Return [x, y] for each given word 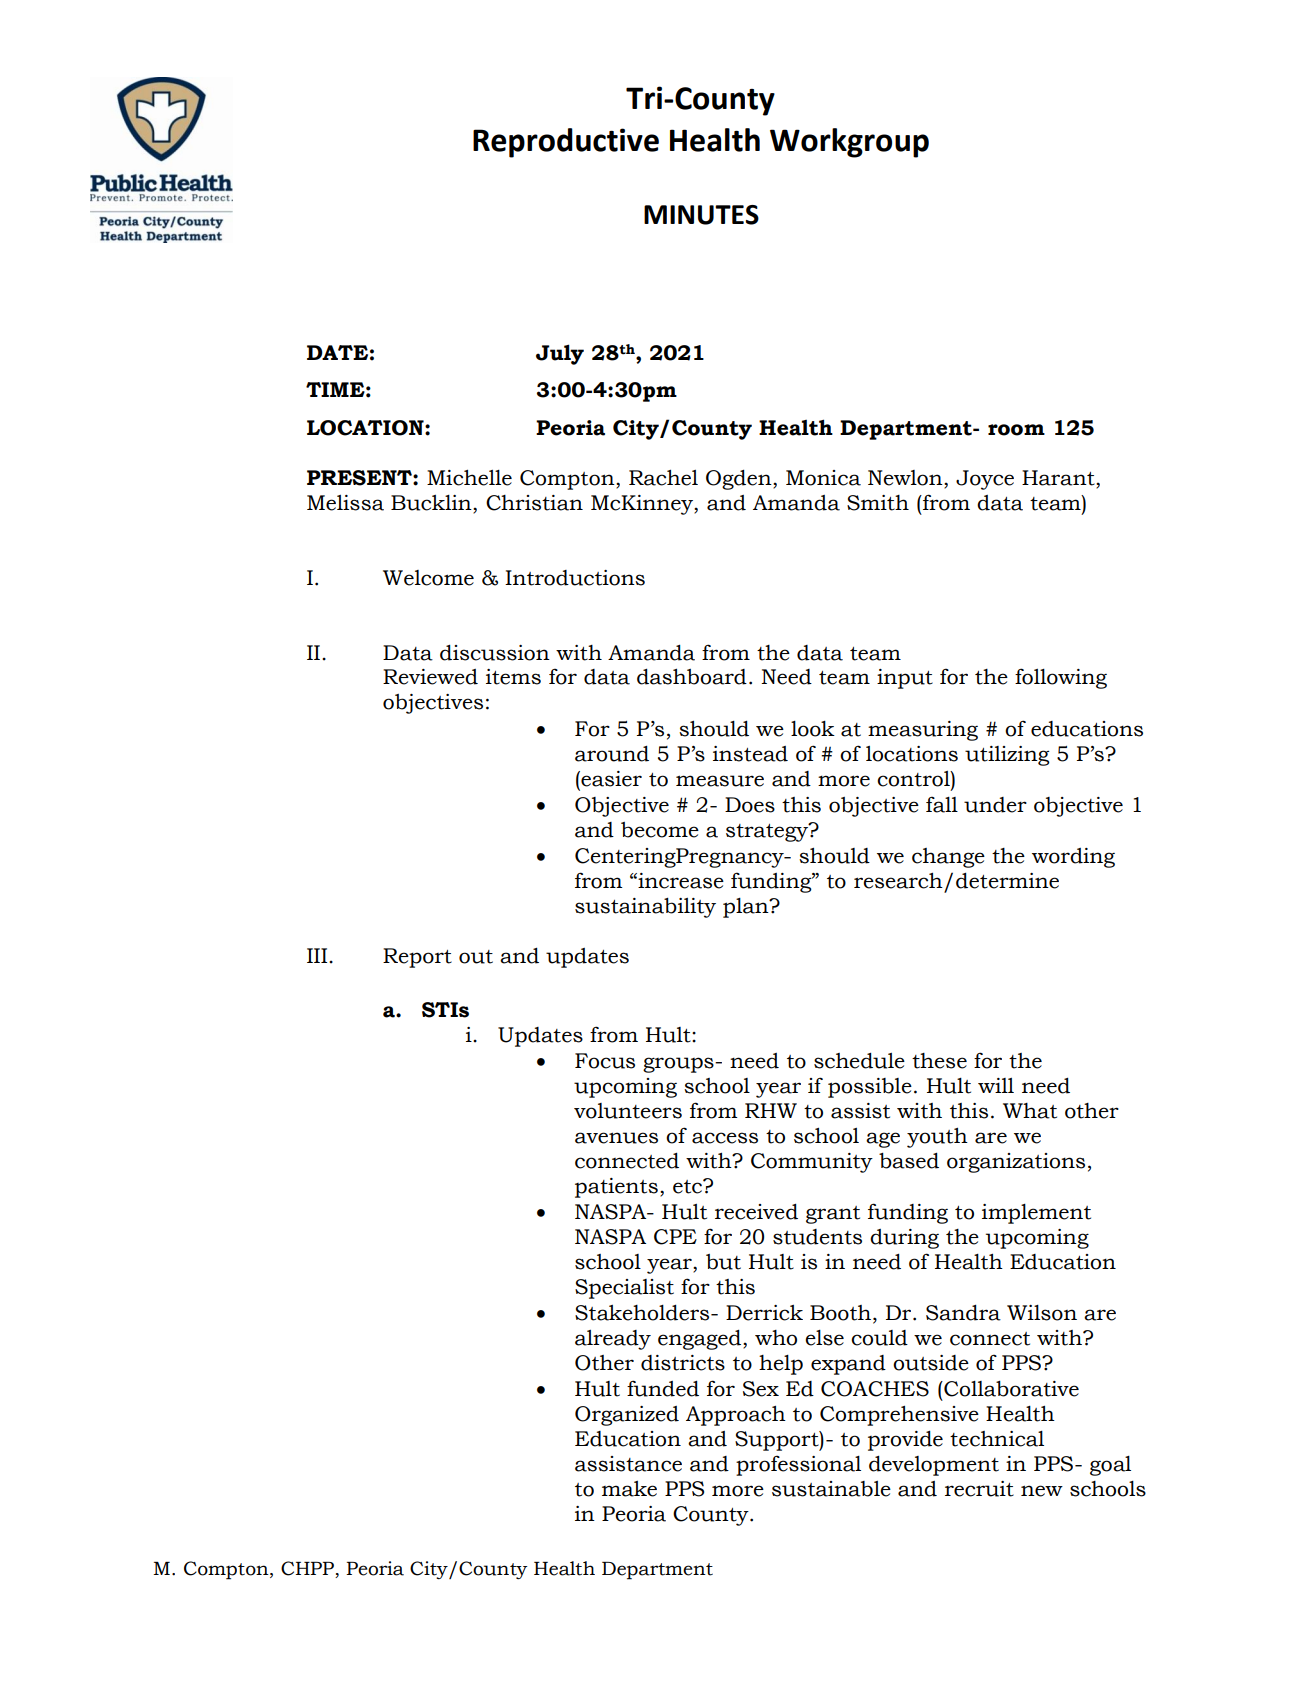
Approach [736, 1416]
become [660, 830]
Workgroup [849, 143]
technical [997, 1439]
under [995, 805]
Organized [627, 1416]
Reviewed [430, 677]
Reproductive [566, 143]
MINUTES [701, 215]
